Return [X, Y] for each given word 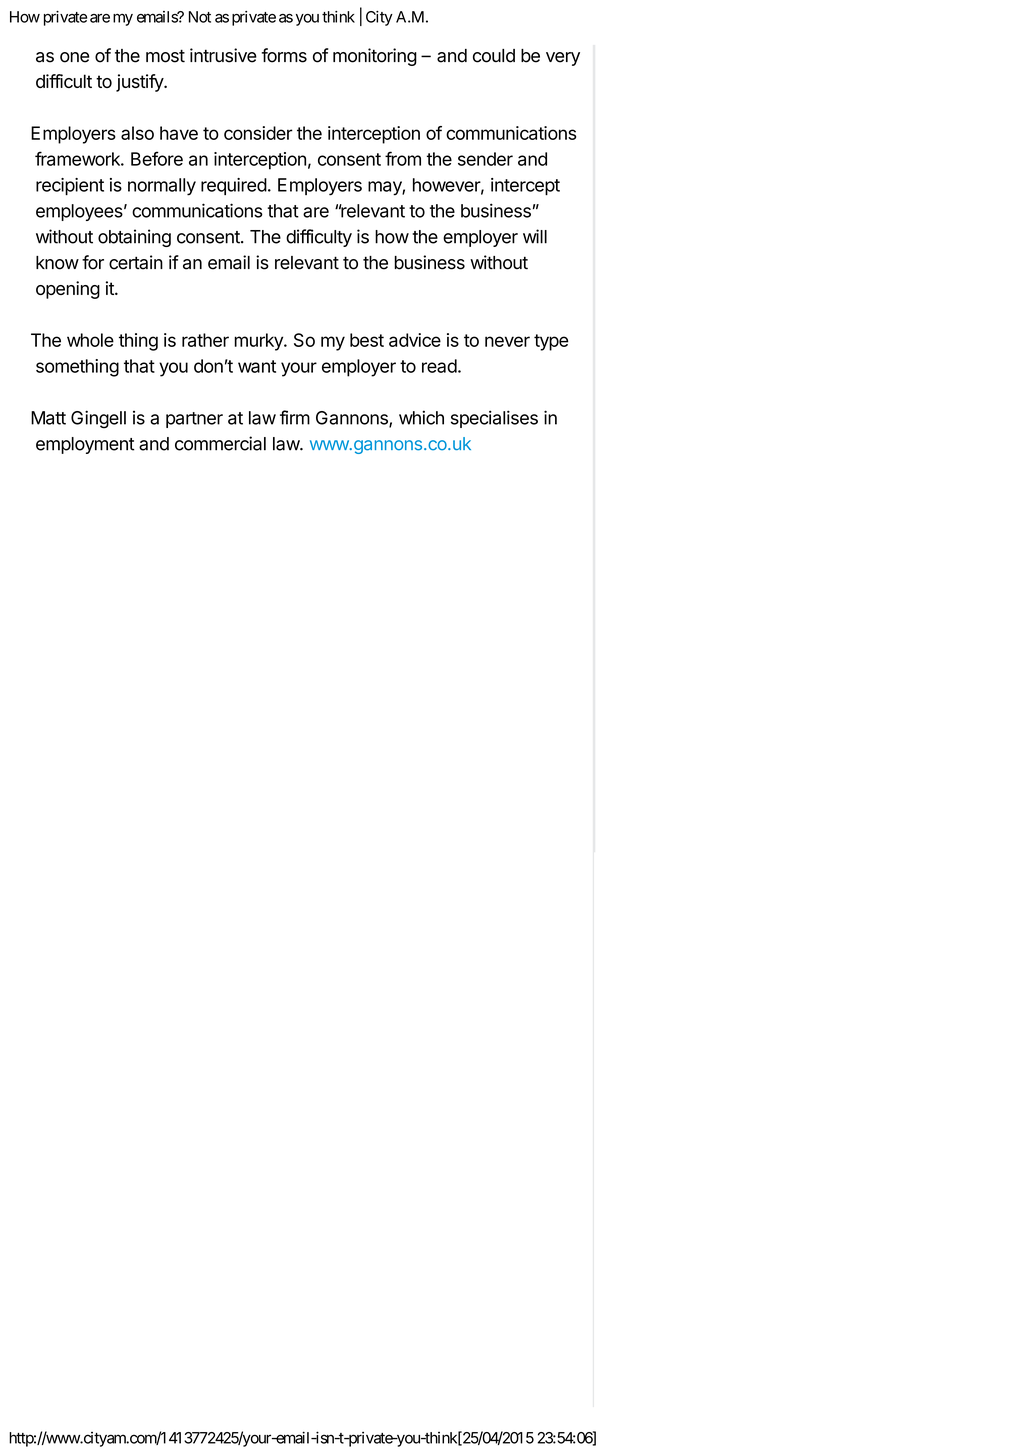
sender [485, 159]
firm [295, 417]
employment [85, 445]
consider [258, 133]
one [74, 57]
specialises [494, 419]
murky [260, 342]
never [507, 341]
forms [284, 55]
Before [157, 158]
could [494, 56]
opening [68, 290]
